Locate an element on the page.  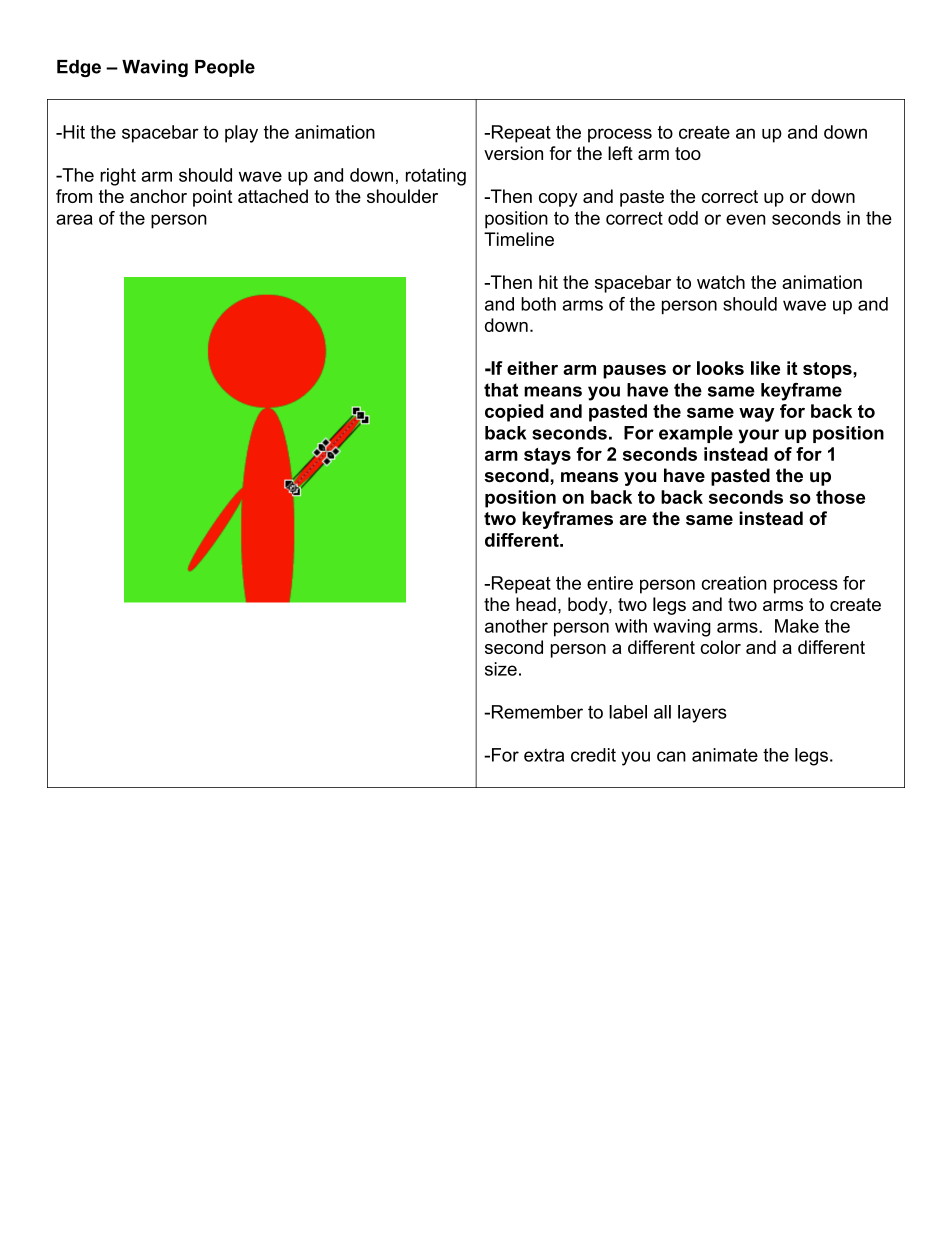
Timeline is located at coordinates (519, 239).
